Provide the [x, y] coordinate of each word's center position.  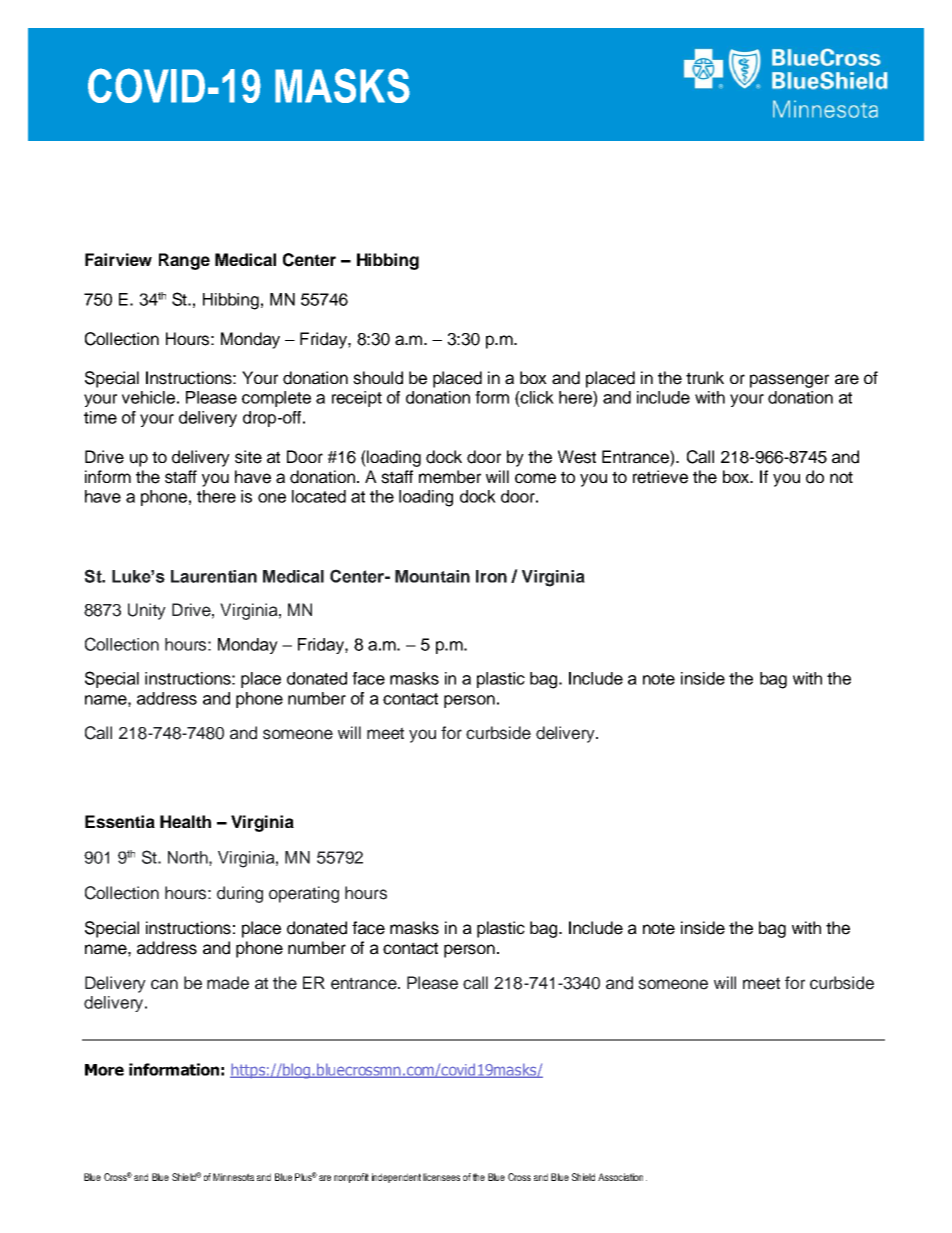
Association [620, 1177]
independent [396, 1178]
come [535, 478]
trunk [705, 378]
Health [185, 821]
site [248, 457]
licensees [441, 1177]
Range [184, 261]
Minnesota [233, 1177]
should [378, 378]
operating [304, 894]
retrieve [660, 477]
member [450, 477]
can [164, 984]
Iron [491, 576]
